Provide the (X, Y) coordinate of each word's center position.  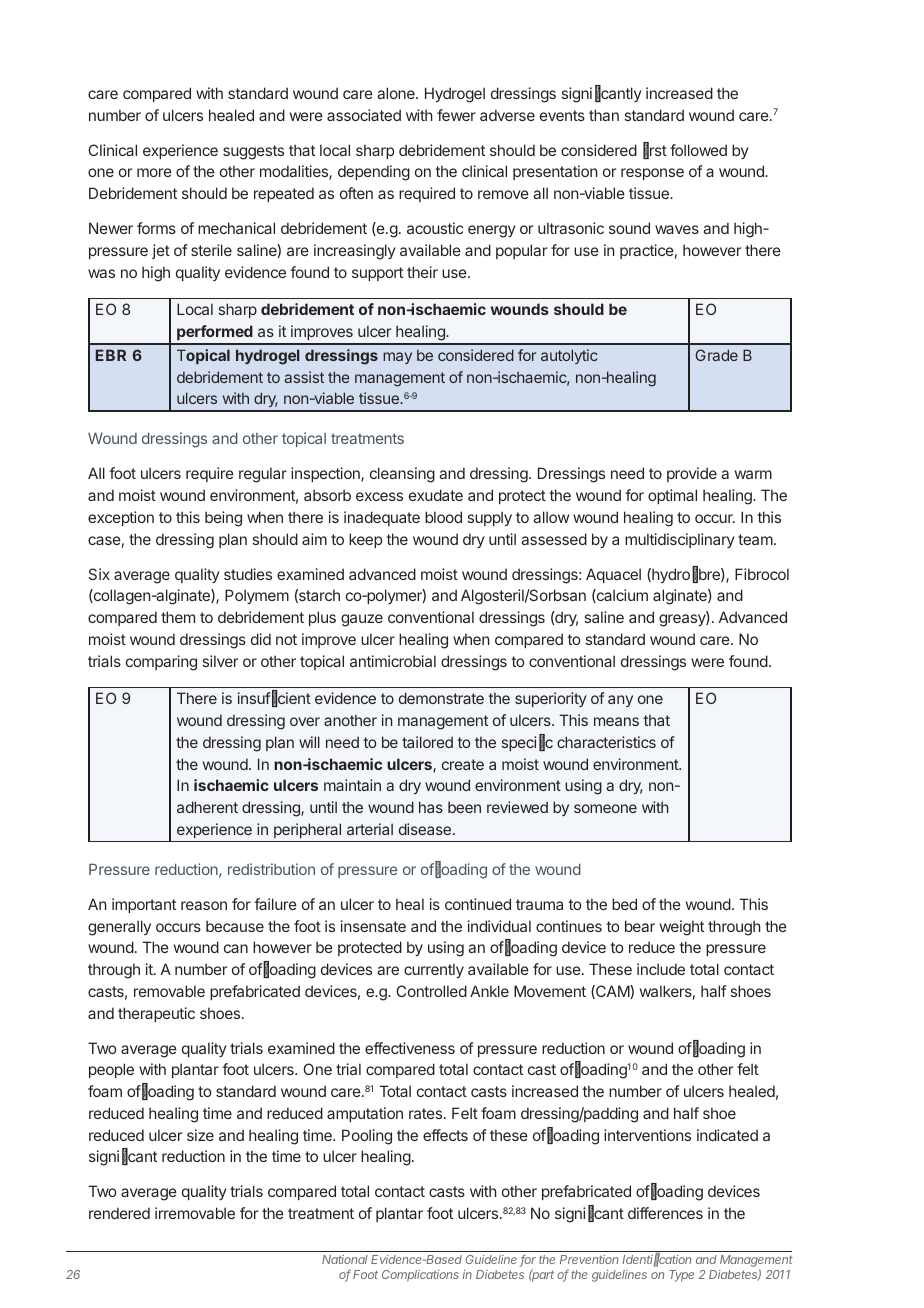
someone (605, 808)
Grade (716, 355)
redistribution (271, 869)
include (661, 969)
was (101, 273)
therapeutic (156, 1014)
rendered (119, 1213)
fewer (456, 115)
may (397, 358)
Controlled (431, 991)
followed (698, 150)
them (178, 617)
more (154, 172)
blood (443, 517)
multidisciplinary (680, 540)
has (431, 807)
